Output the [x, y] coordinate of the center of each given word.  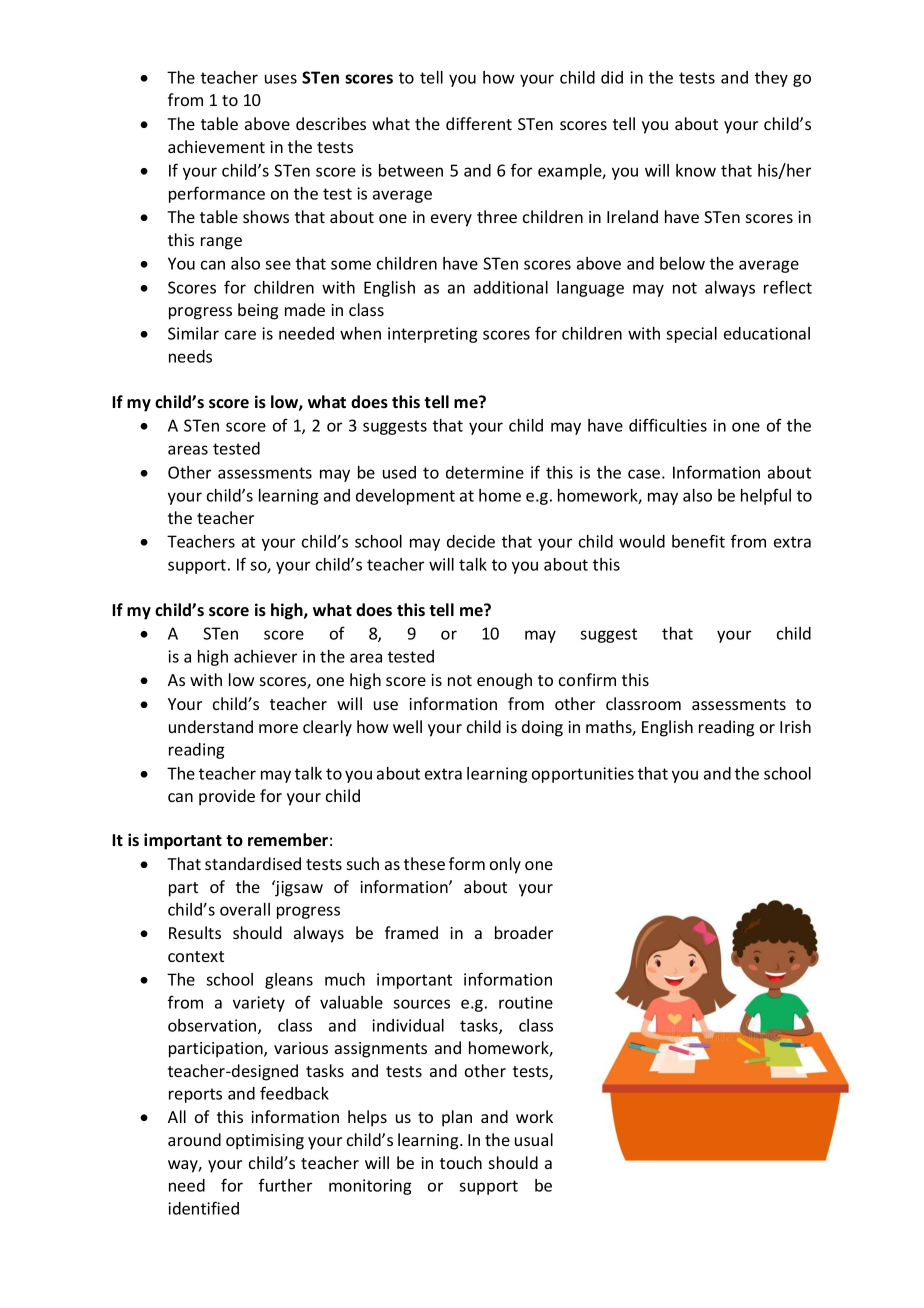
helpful [766, 496]
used [399, 472]
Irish [795, 726]
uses [281, 79]
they [771, 79]
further [285, 1185]
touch [461, 1162]
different [479, 123]
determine [485, 472]
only [505, 865]
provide [227, 797]
